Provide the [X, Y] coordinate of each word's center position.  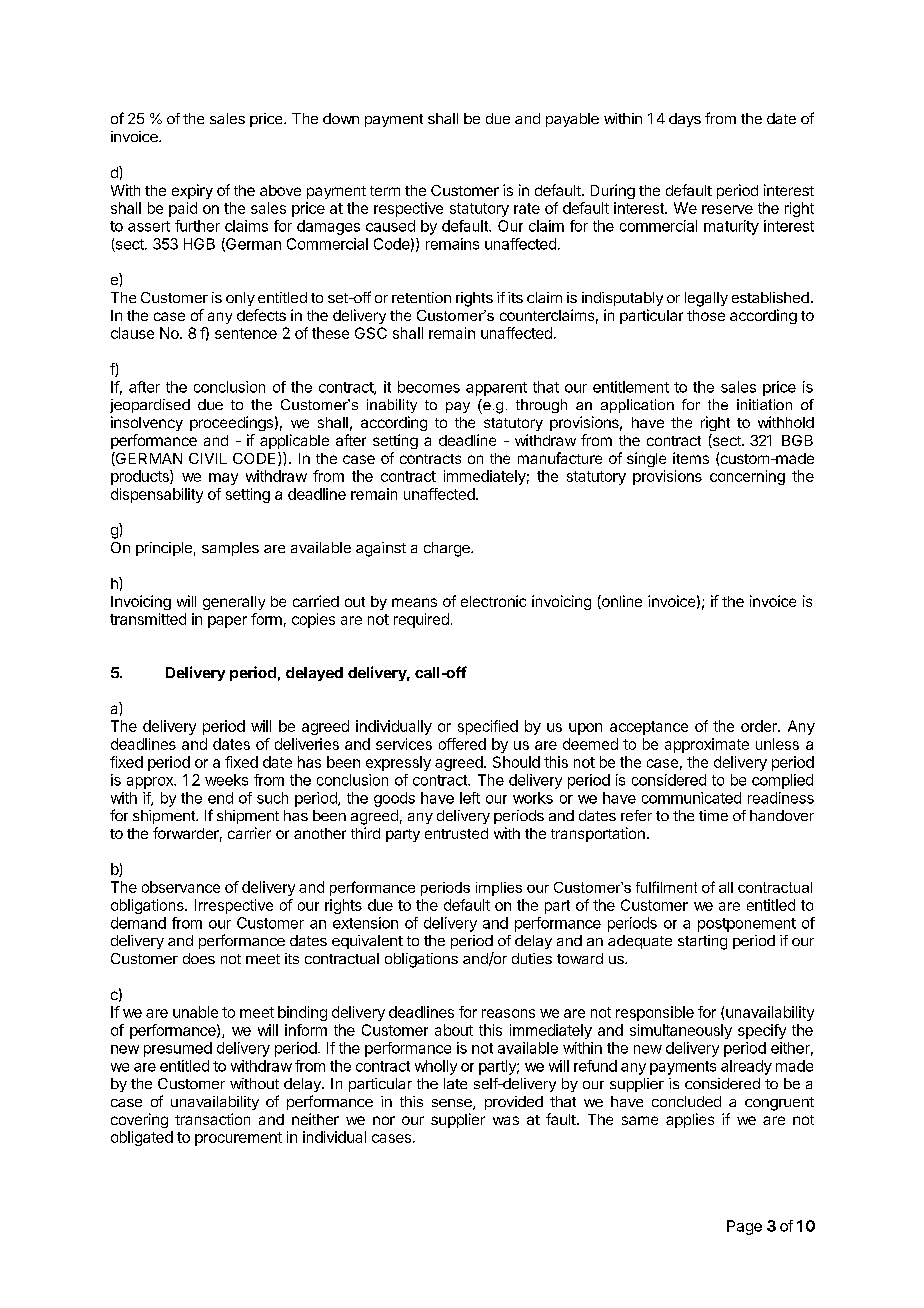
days [685, 120]
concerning [747, 477]
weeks [226, 780]
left [470, 798]
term [385, 191]
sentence [246, 333]
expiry [192, 191]
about [454, 1030]
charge [448, 549]
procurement [238, 1139]
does [199, 958]
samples [230, 549]
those [706, 315]
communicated [691, 798]
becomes [429, 387]
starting [702, 942]
